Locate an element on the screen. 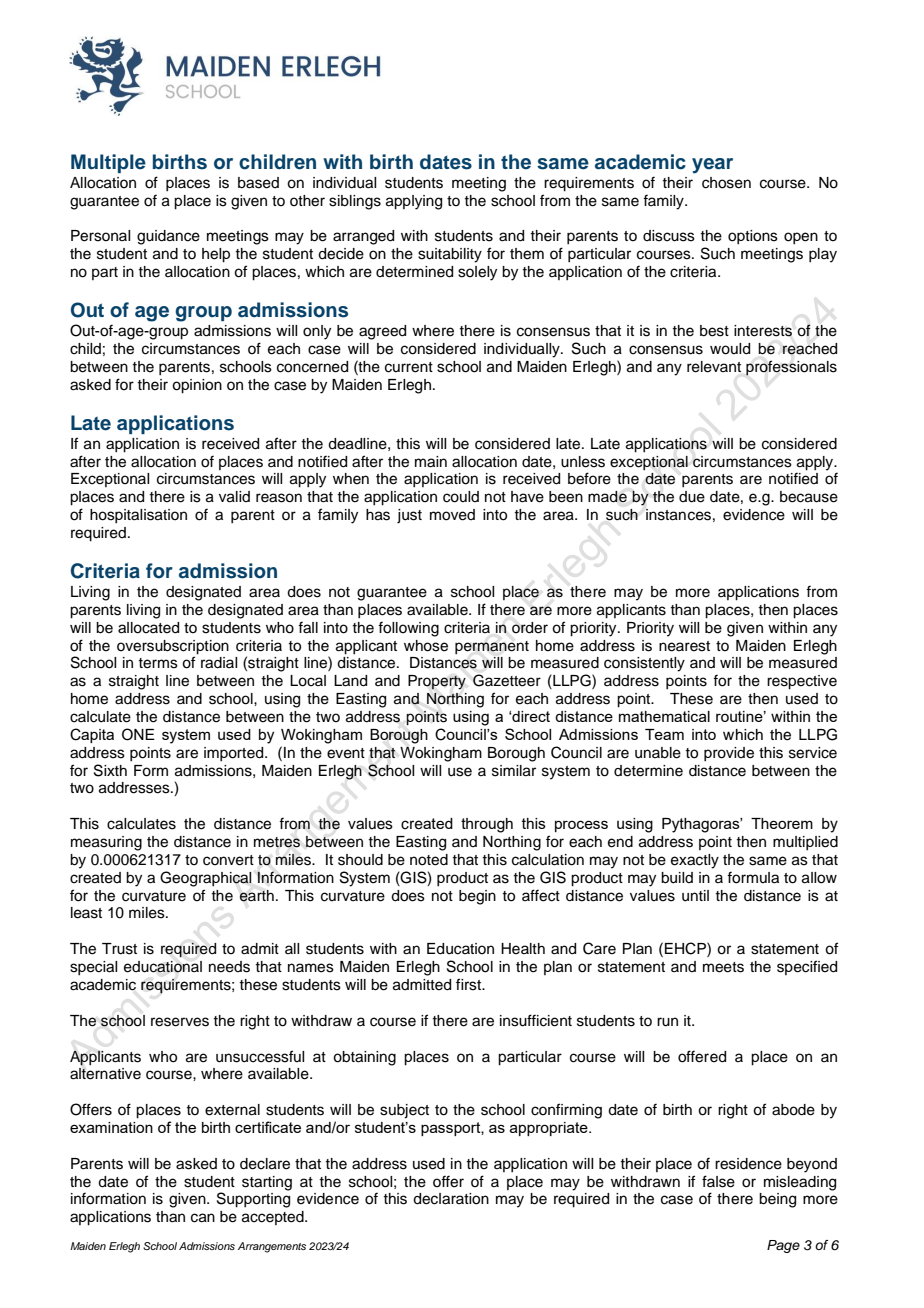 The height and width of the screenshot is (1308, 924). ONE is located at coordinates (138, 734).
